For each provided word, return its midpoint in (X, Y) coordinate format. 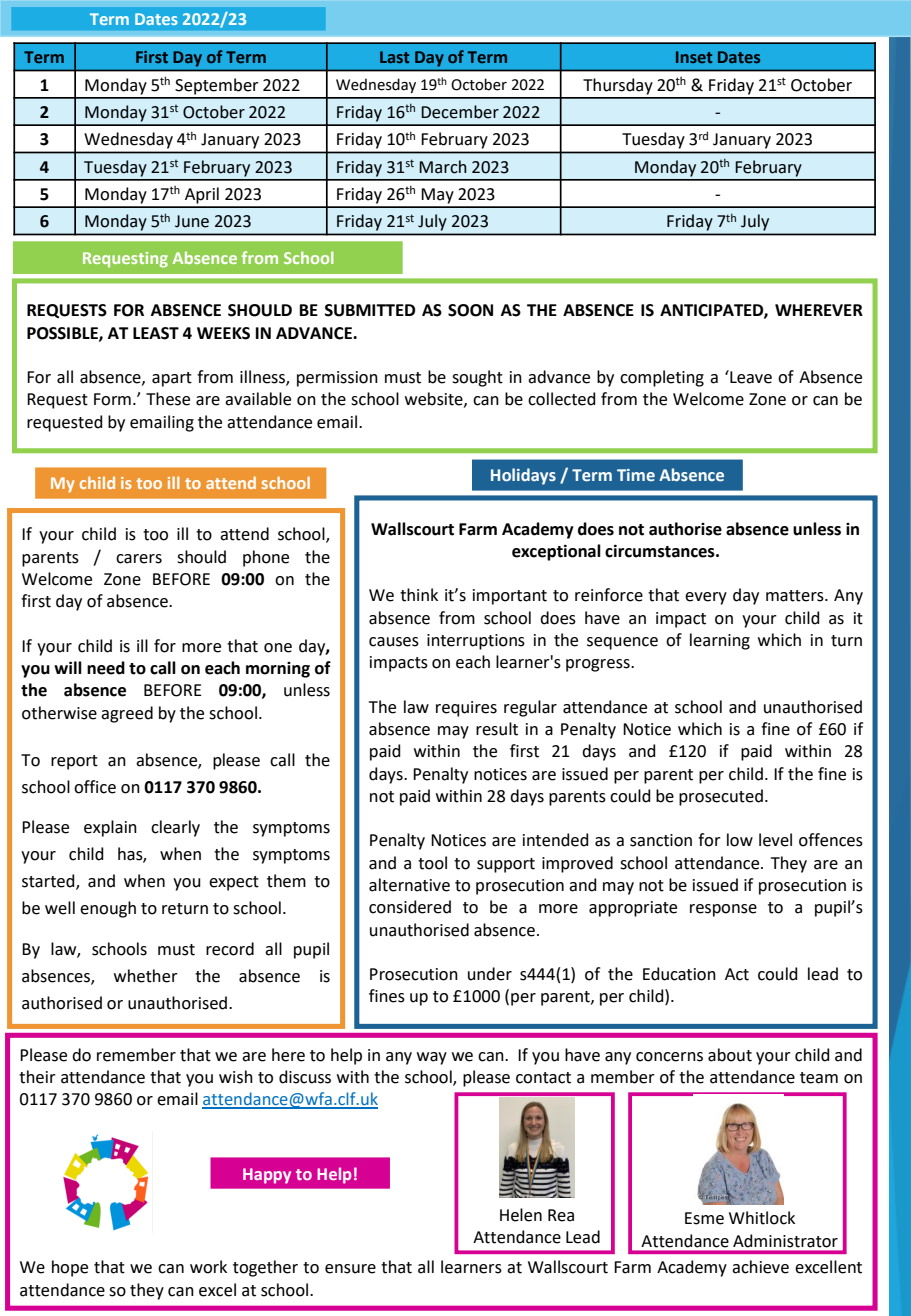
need (106, 668)
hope (70, 1268)
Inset (694, 57)
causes (394, 642)
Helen (521, 1215)
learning (720, 641)
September (217, 86)
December (460, 112)
